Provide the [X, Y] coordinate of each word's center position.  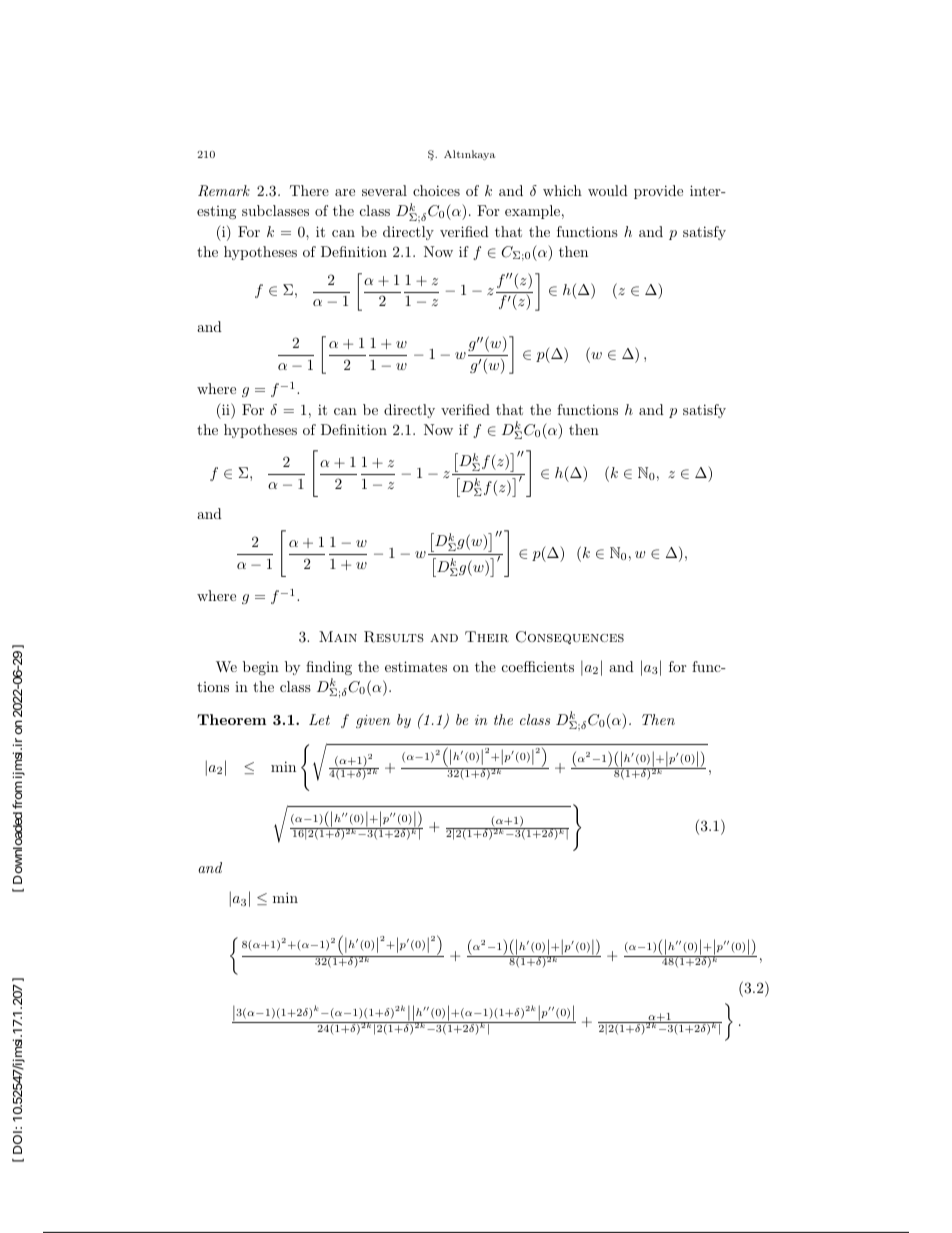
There [309, 190]
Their [487, 636]
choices [436, 190]
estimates [416, 666]
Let [319, 719]
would [608, 190]
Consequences [570, 637]
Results [394, 637]
